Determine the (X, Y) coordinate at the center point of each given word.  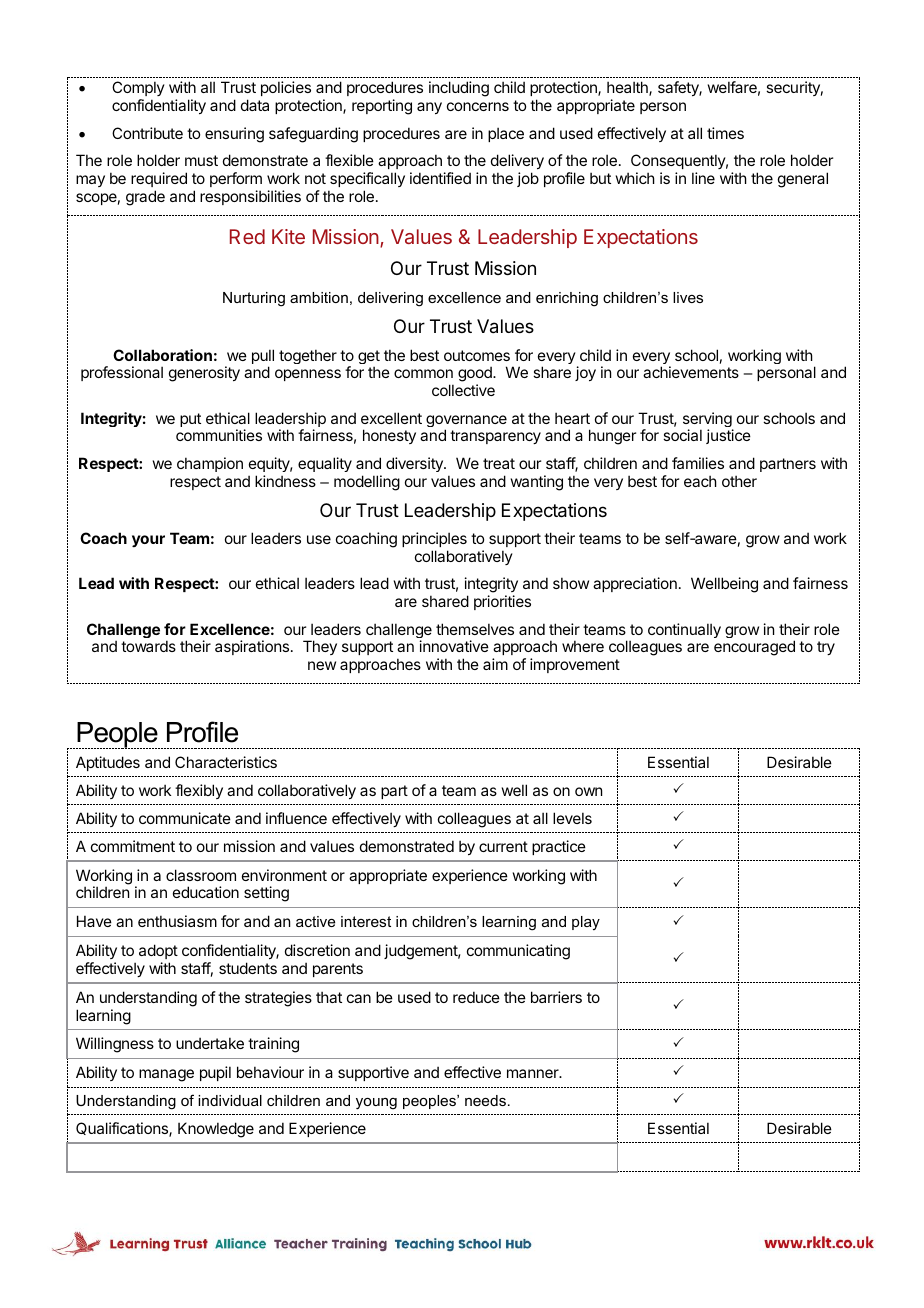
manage (166, 1075)
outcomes (477, 355)
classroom (201, 875)
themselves (475, 629)
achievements (691, 372)
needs (485, 1100)
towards (148, 646)
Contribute (147, 133)
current (503, 846)
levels (572, 818)
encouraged (754, 648)
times (725, 133)
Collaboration (162, 355)
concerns (478, 106)
